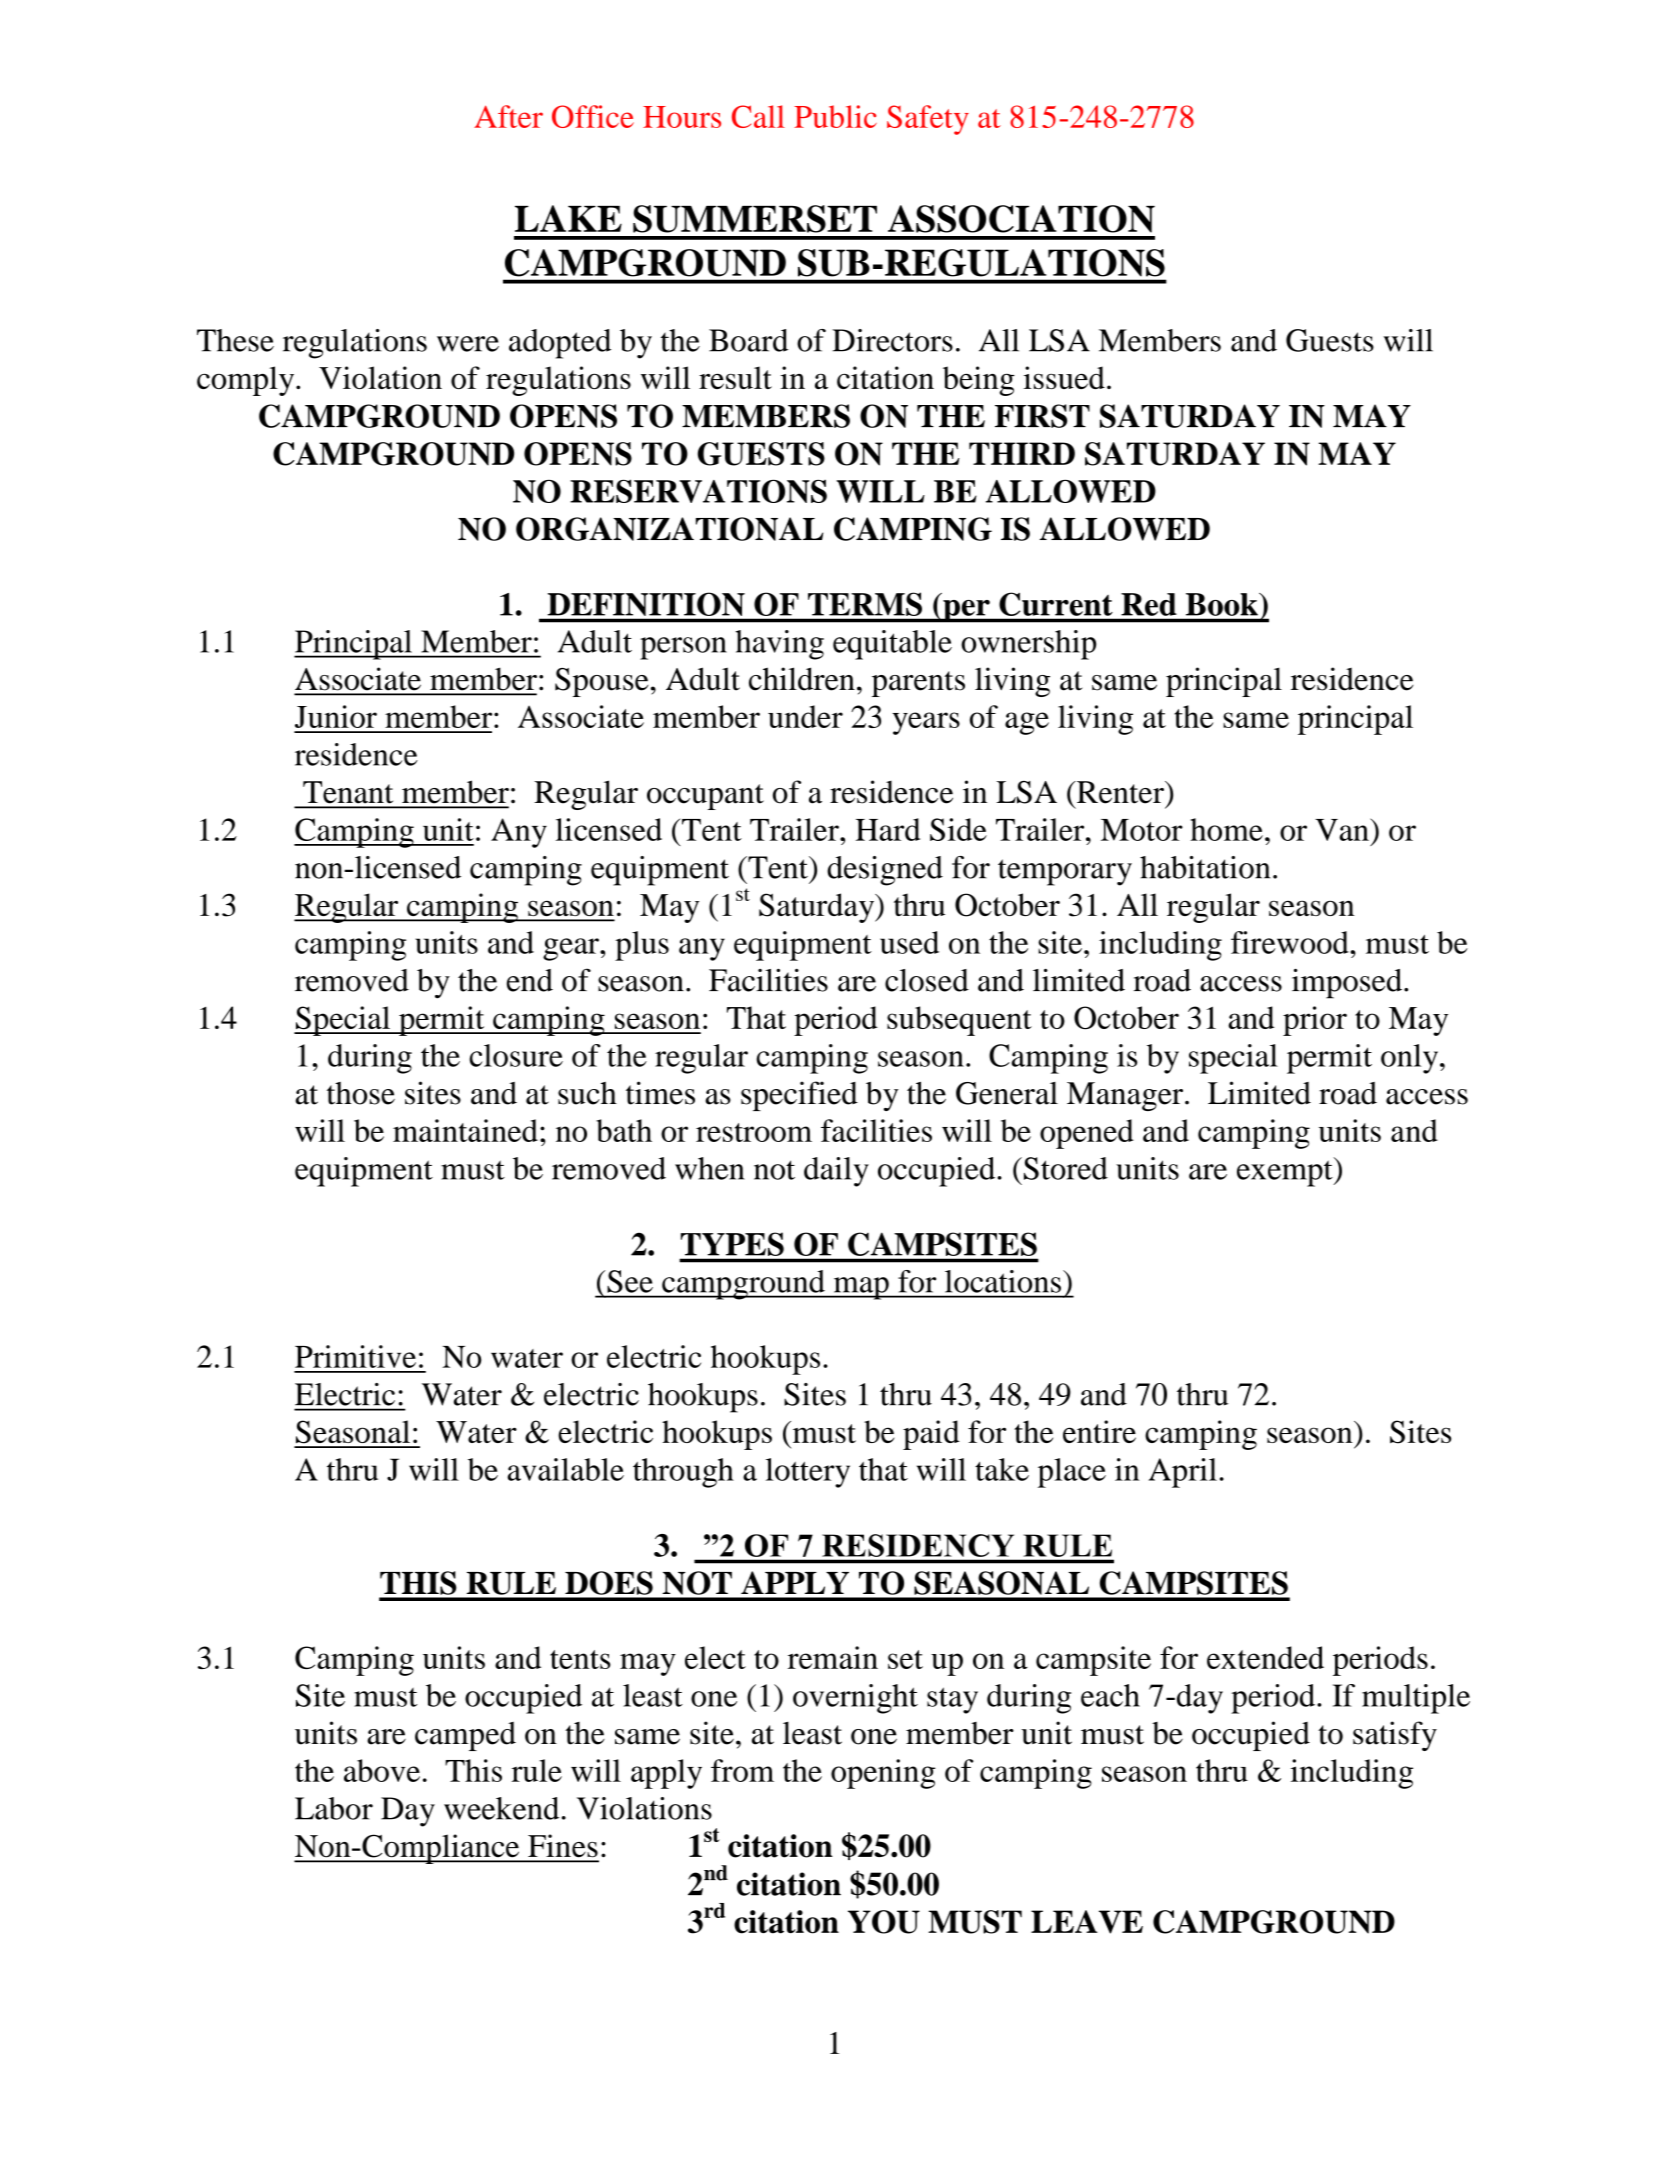 The width and height of the page is (1669, 2160). I want to click on April, so click(1183, 1473).
